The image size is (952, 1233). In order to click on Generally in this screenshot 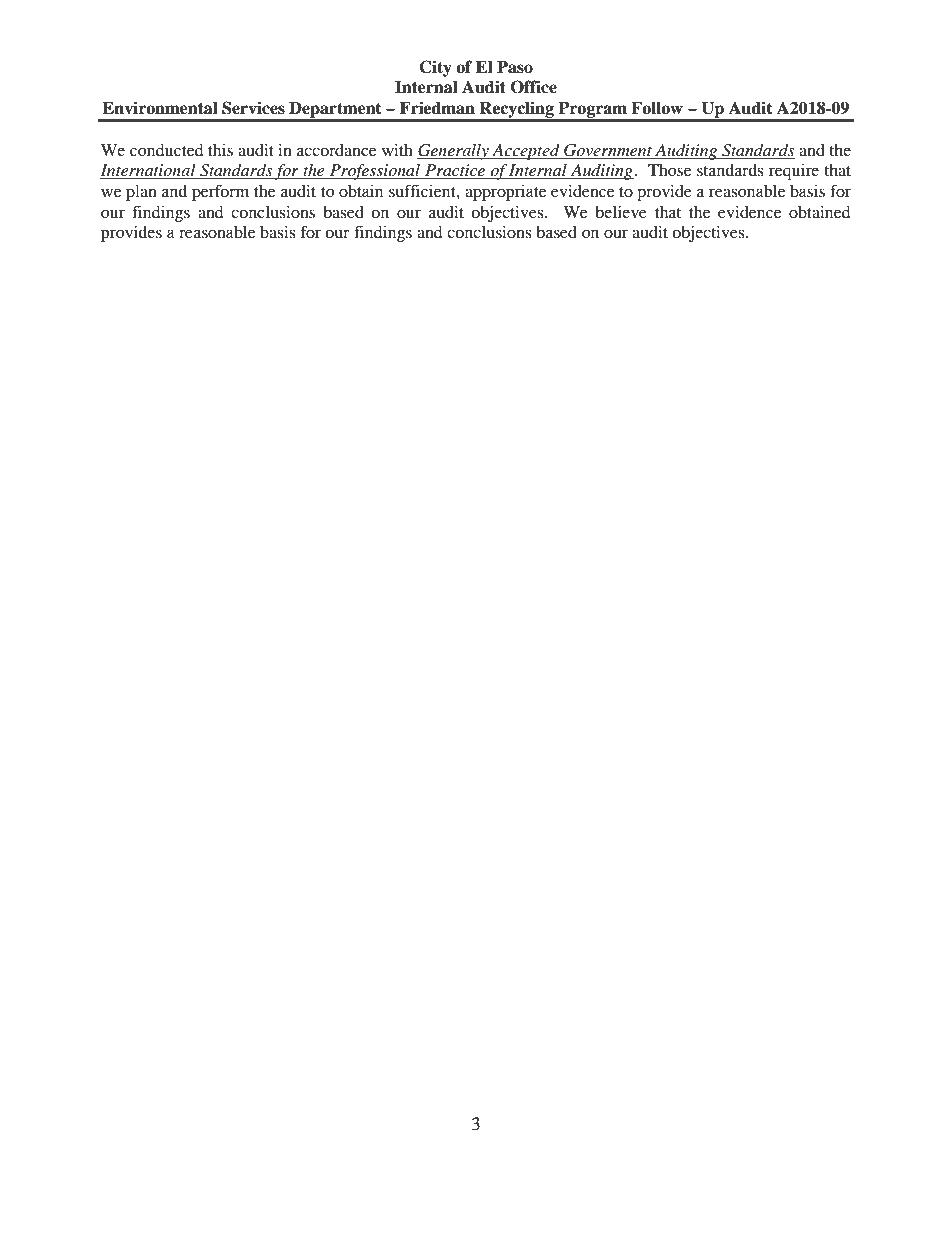, I will do `click(454, 152)`.
